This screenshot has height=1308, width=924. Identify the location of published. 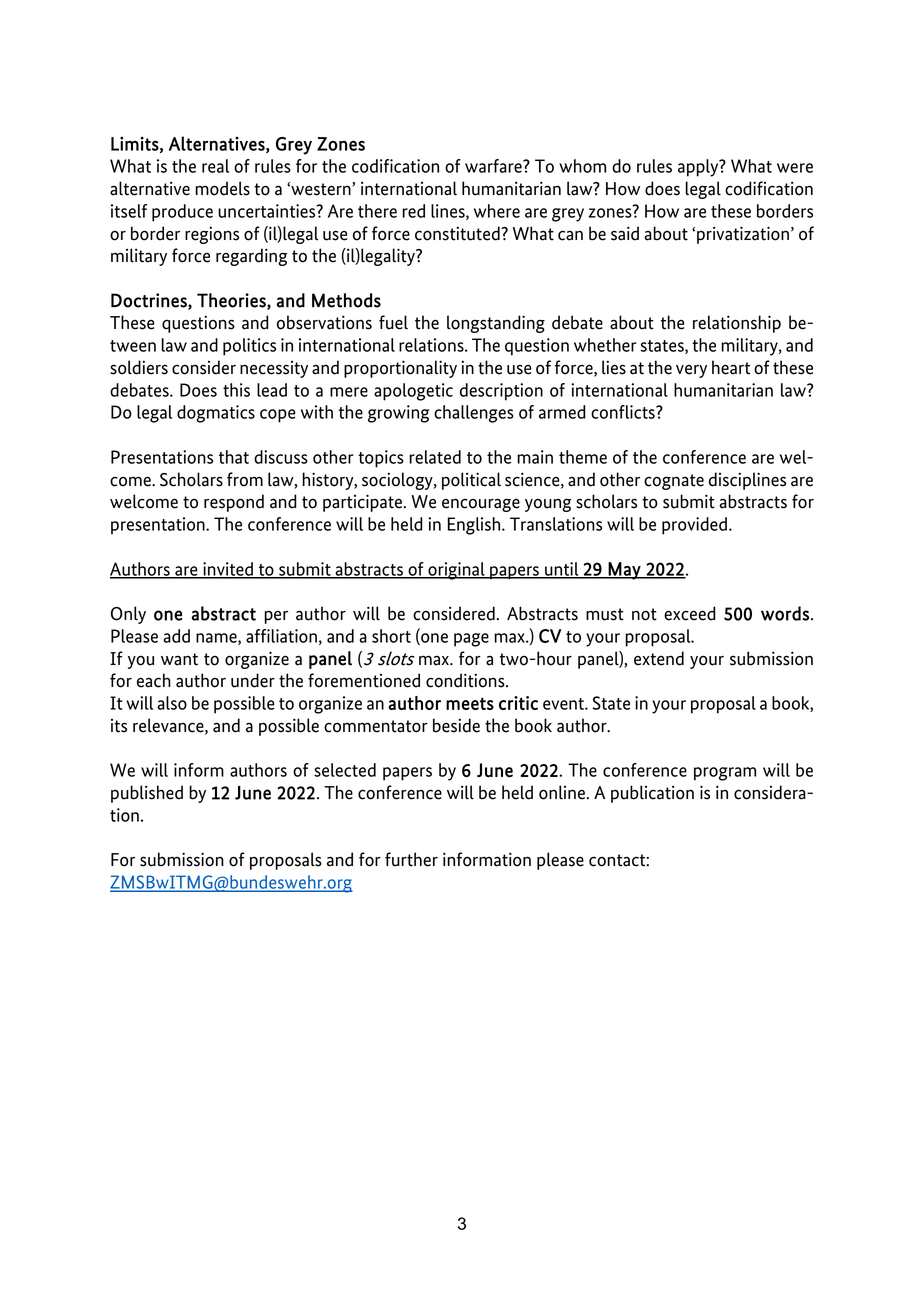
(147, 794).
